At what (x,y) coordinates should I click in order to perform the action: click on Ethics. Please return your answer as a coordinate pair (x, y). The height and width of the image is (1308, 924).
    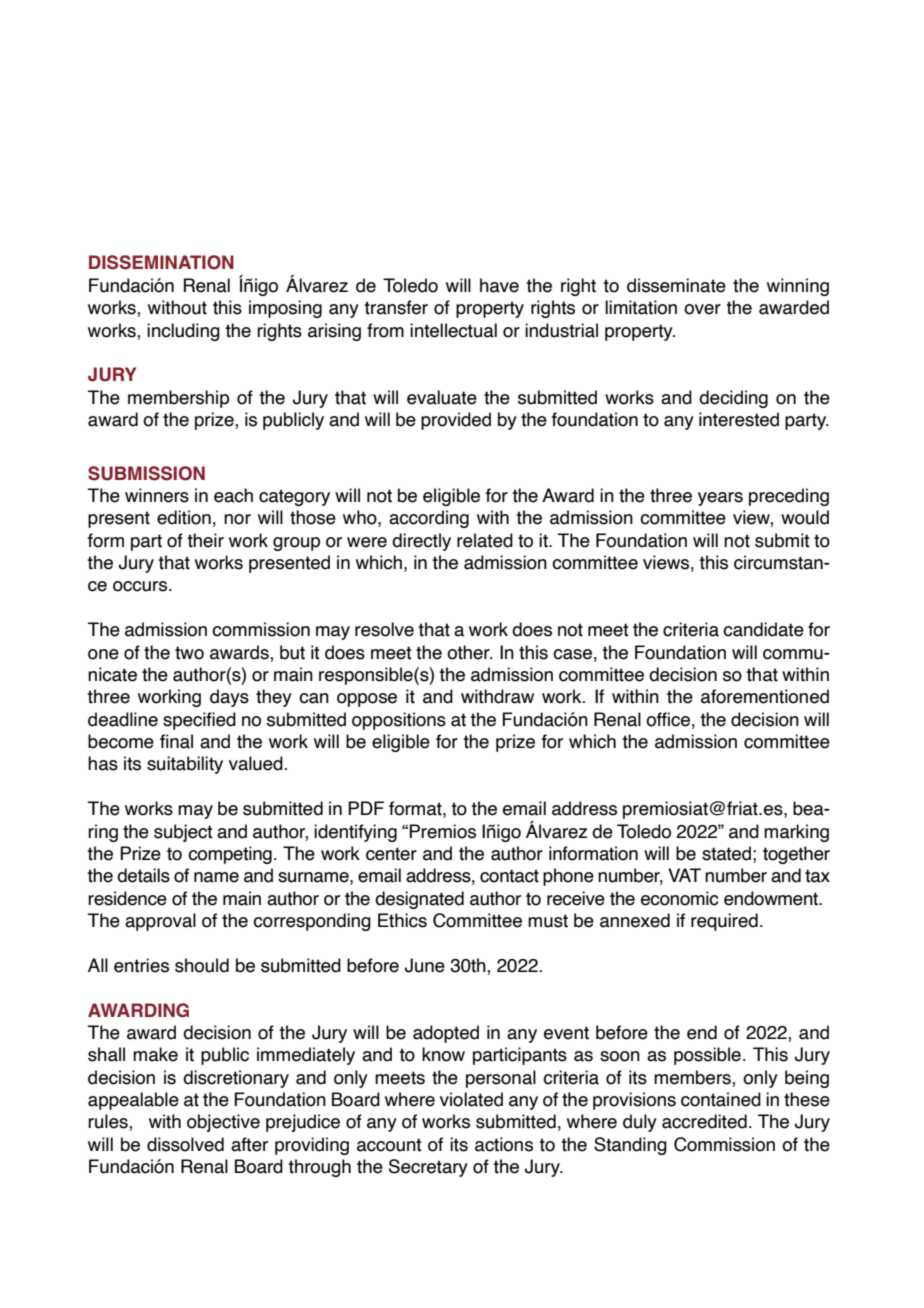
    Looking at the image, I should click on (402, 920).
